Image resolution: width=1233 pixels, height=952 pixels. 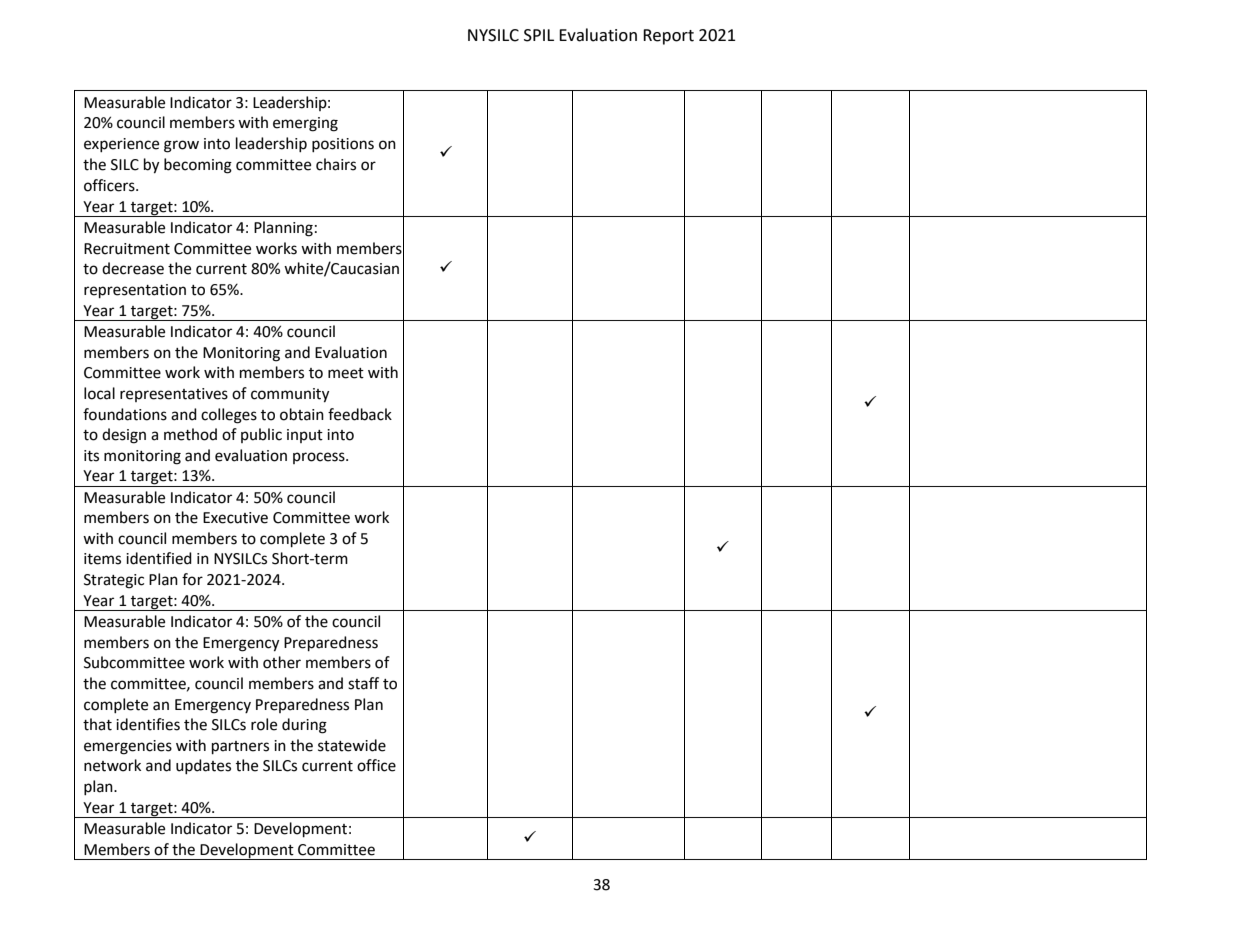 What do you see at coordinates (135, 291) in the document?
I see `representation` at bounding box center [135, 291].
